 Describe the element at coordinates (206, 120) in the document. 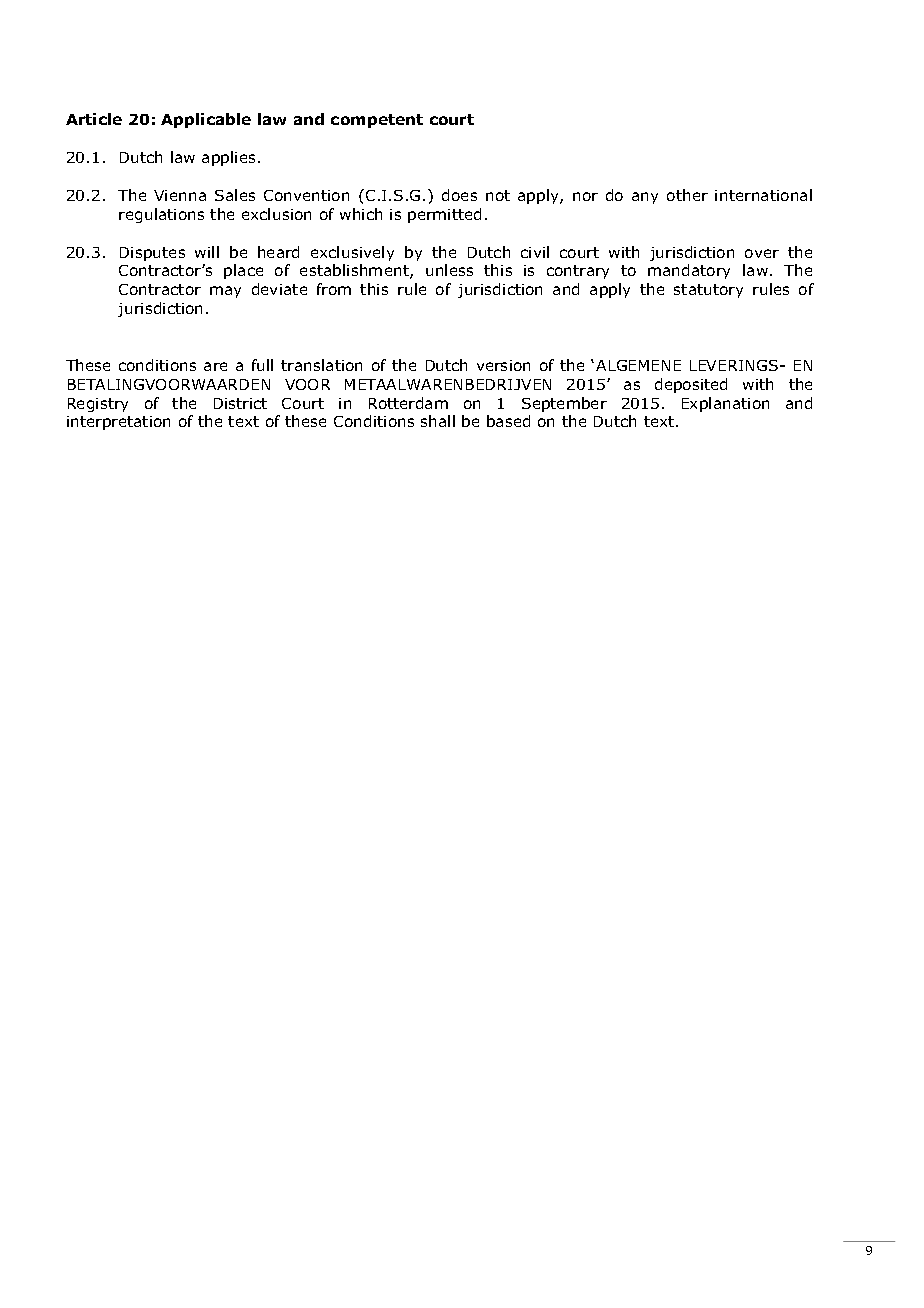

I see `Applicable` at that location.
